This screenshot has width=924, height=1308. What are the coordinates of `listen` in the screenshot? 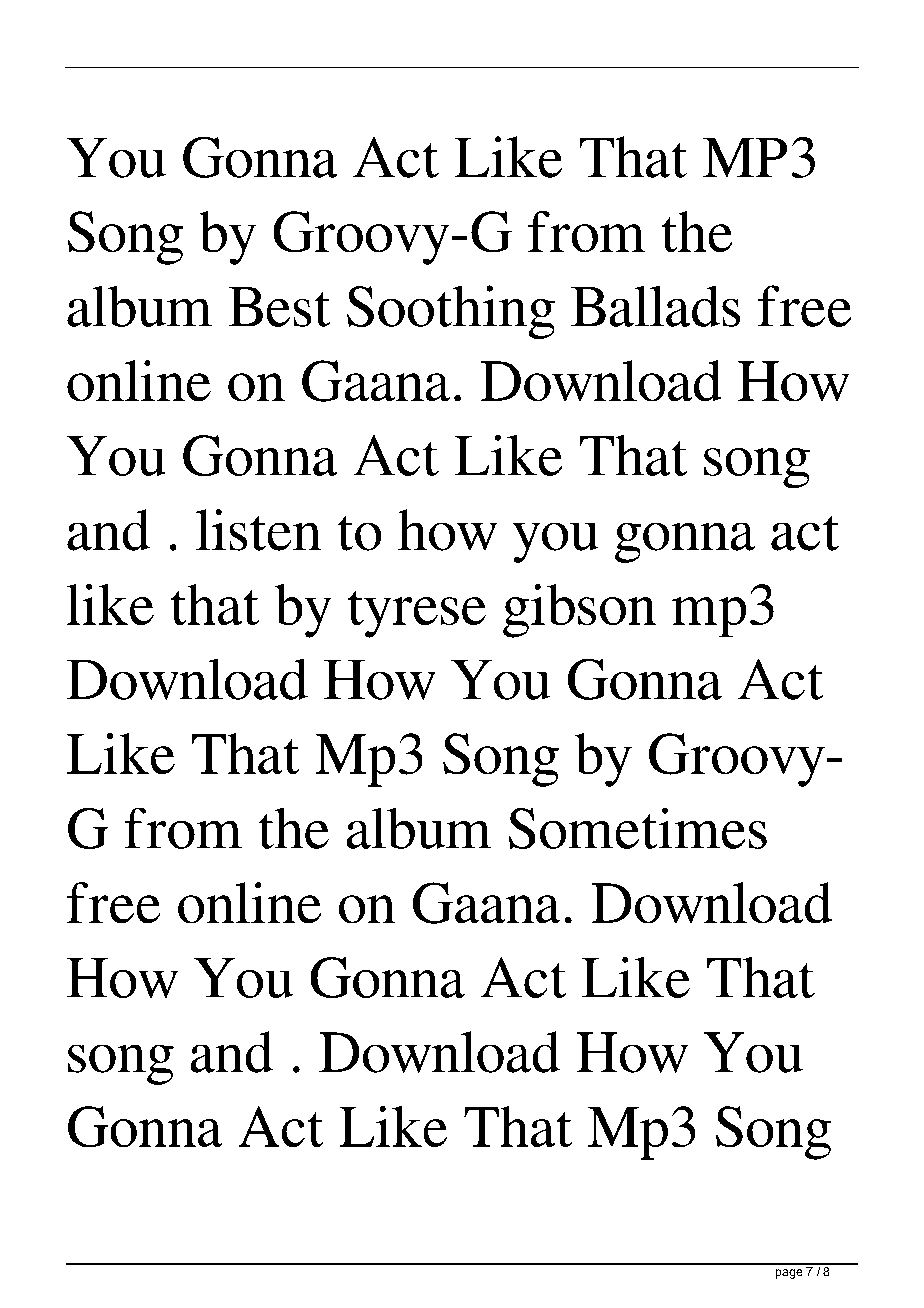 It's located at (258, 530).
